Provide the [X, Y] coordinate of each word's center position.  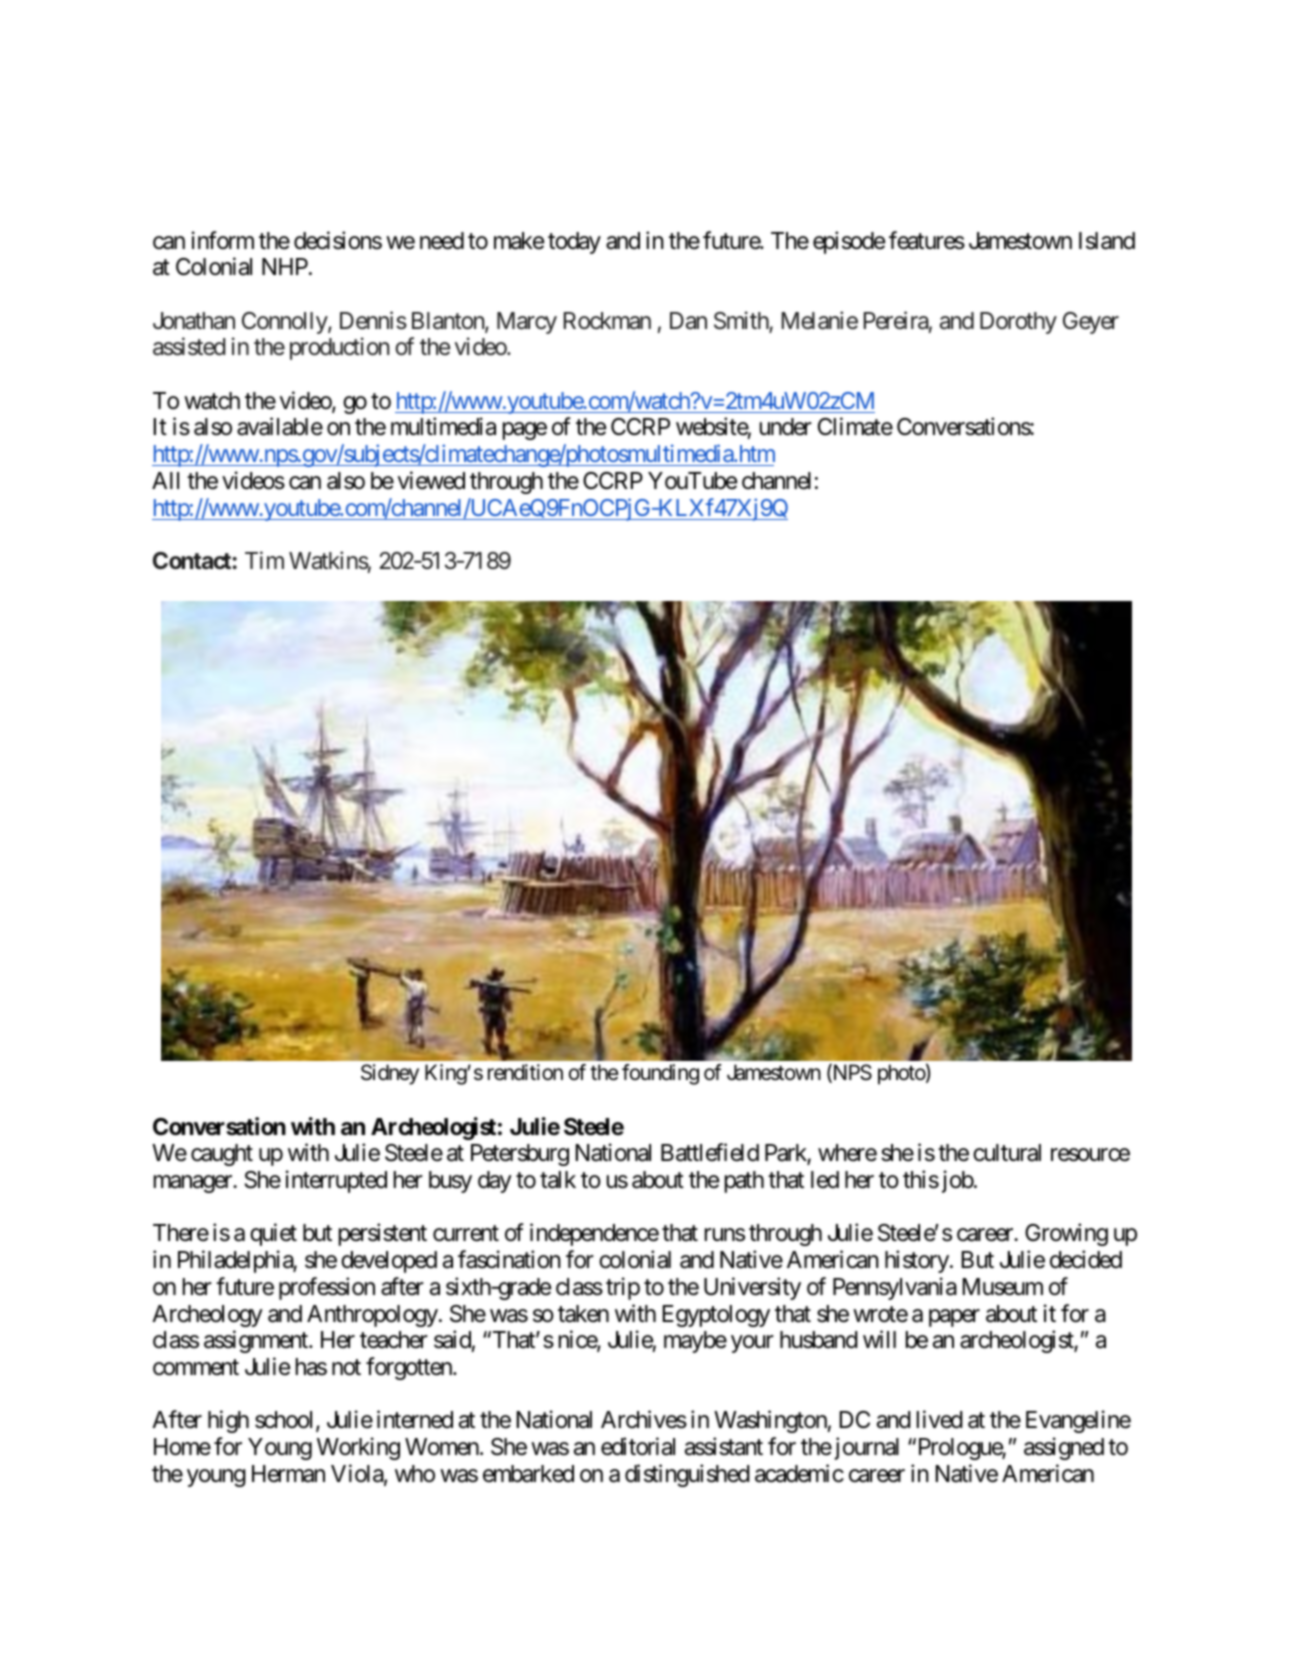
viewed [431, 480]
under [786, 427]
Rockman [607, 321]
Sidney [390, 1074]
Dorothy [1018, 323]
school [286, 1421]
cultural [1007, 1153]
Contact [193, 560]
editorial [638, 1446]
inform [223, 240]
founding [660, 1074]
